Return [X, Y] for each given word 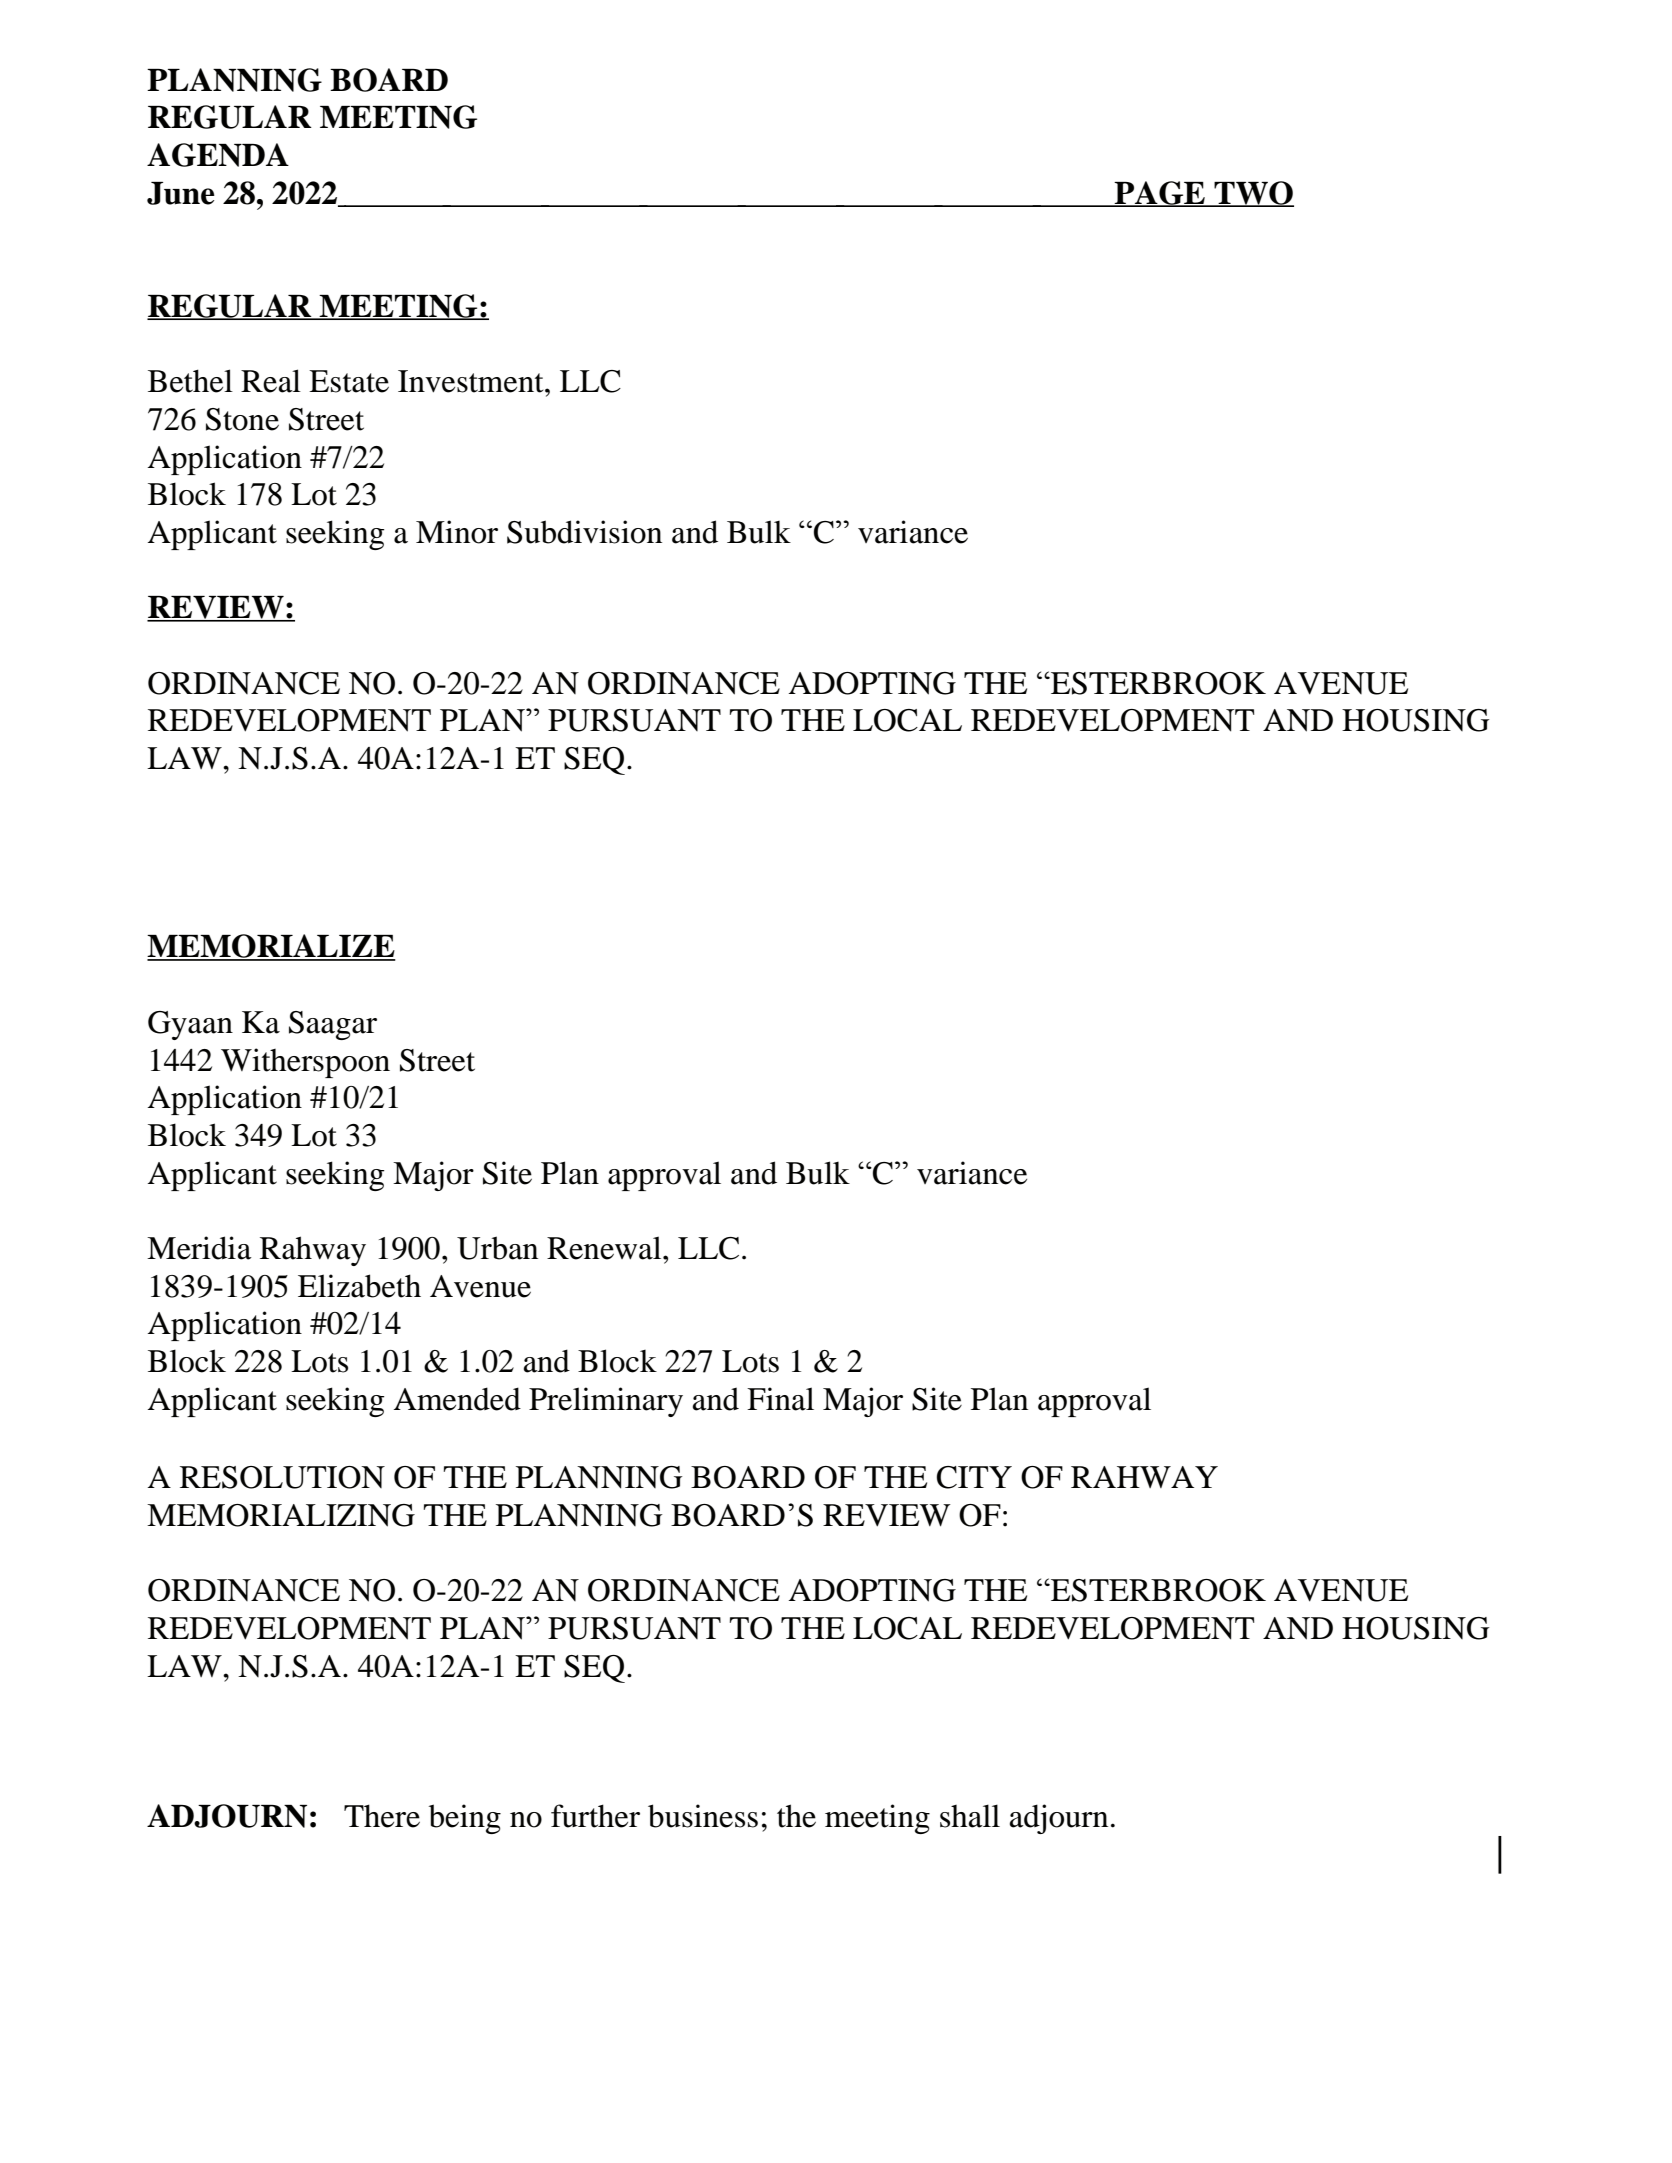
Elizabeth [359, 1286]
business [703, 1816]
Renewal [605, 1248]
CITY [974, 1477]
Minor [457, 532]
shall [970, 1816]
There [382, 1816]
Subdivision [584, 532]
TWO [1253, 194]
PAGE [1160, 194]
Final [780, 1399]
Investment [472, 381]
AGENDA [218, 155]
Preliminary [606, 1402]
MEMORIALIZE [271, 947]
